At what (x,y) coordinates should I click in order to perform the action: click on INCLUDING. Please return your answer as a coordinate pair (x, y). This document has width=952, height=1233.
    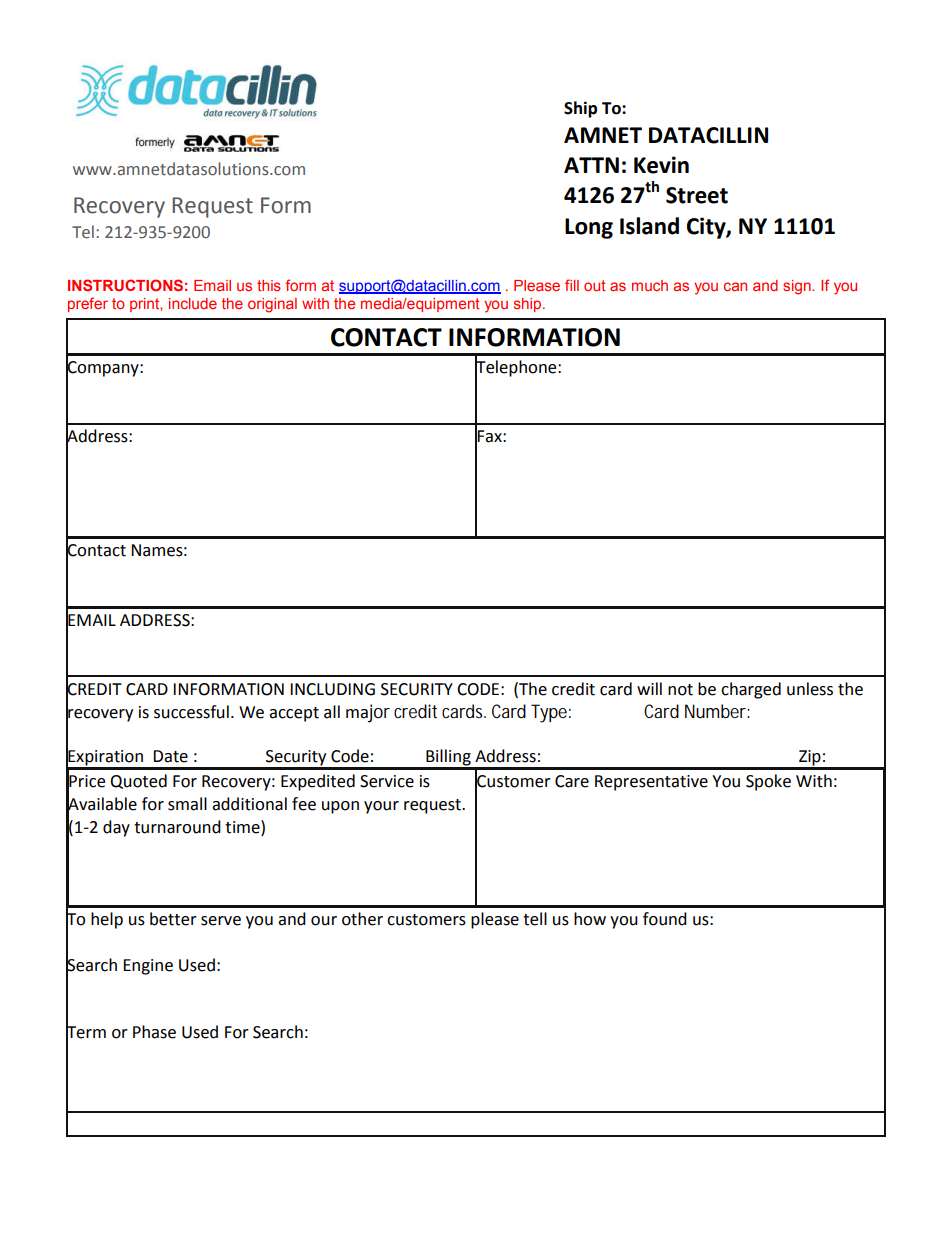
    Looking at the image, I should click on (332, 689).
